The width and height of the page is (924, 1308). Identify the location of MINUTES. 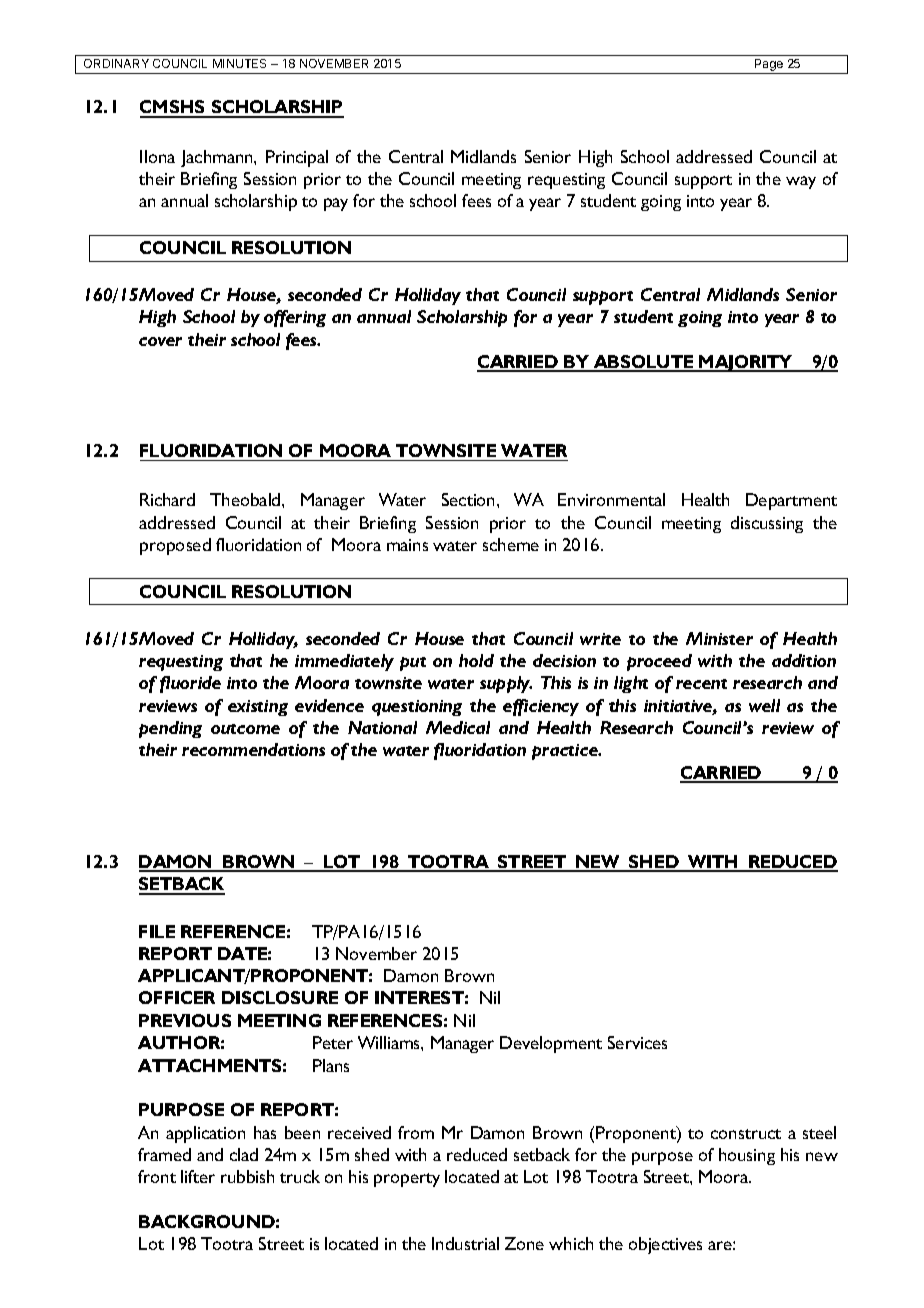
(239, 63).
